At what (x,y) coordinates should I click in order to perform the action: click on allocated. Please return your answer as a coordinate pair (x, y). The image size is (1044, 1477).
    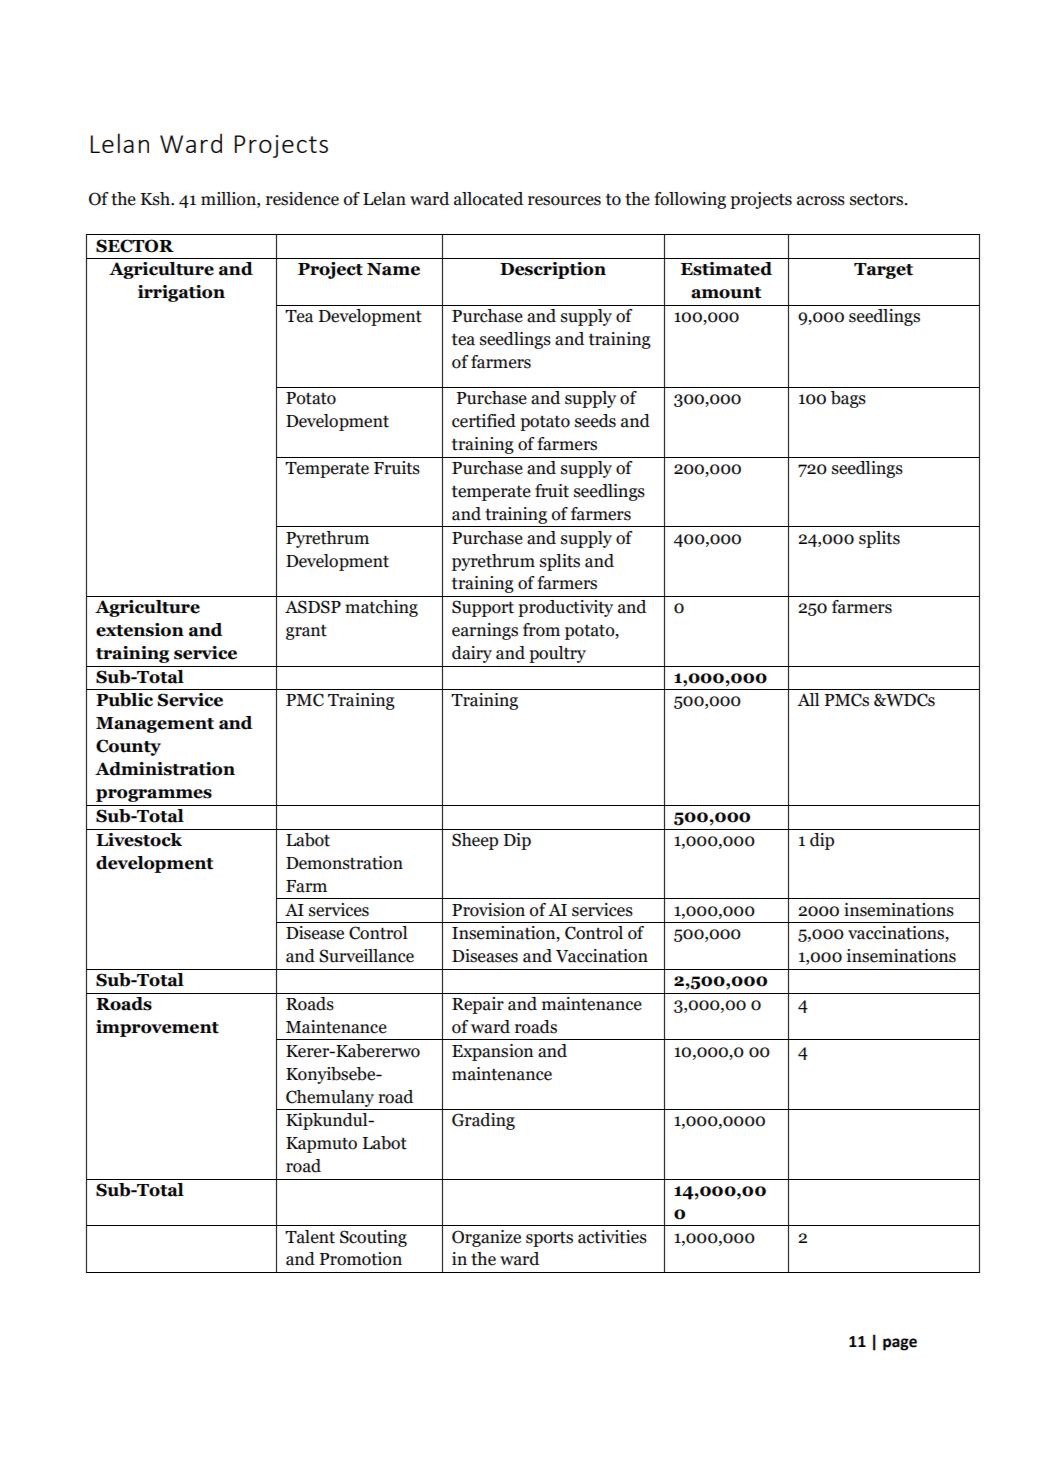
    Looking at the image, I should click on (488, 199).
